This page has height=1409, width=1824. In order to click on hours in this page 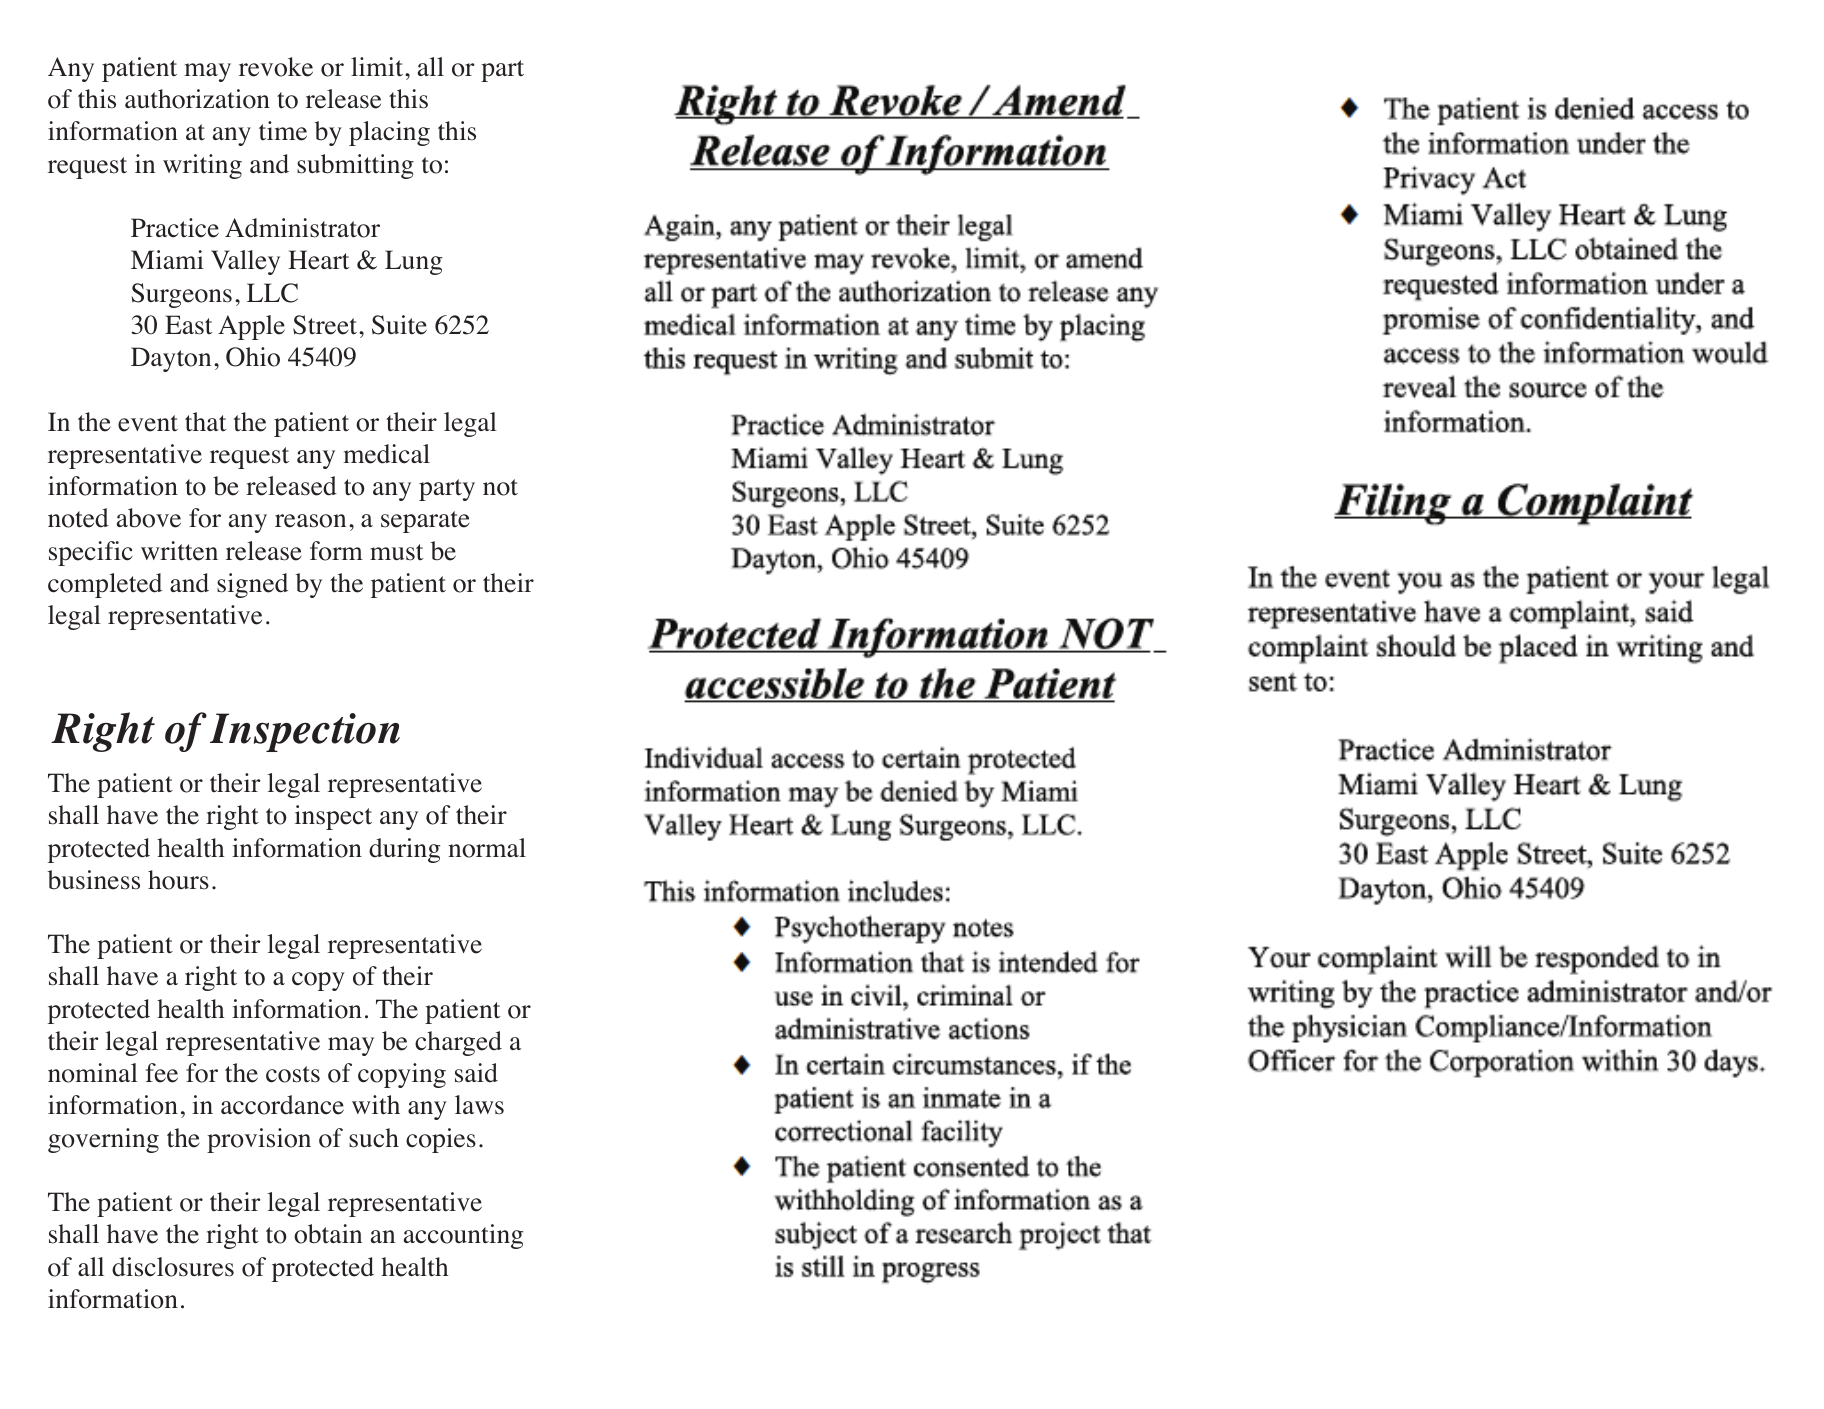, I will do `click(178, 880)`.
